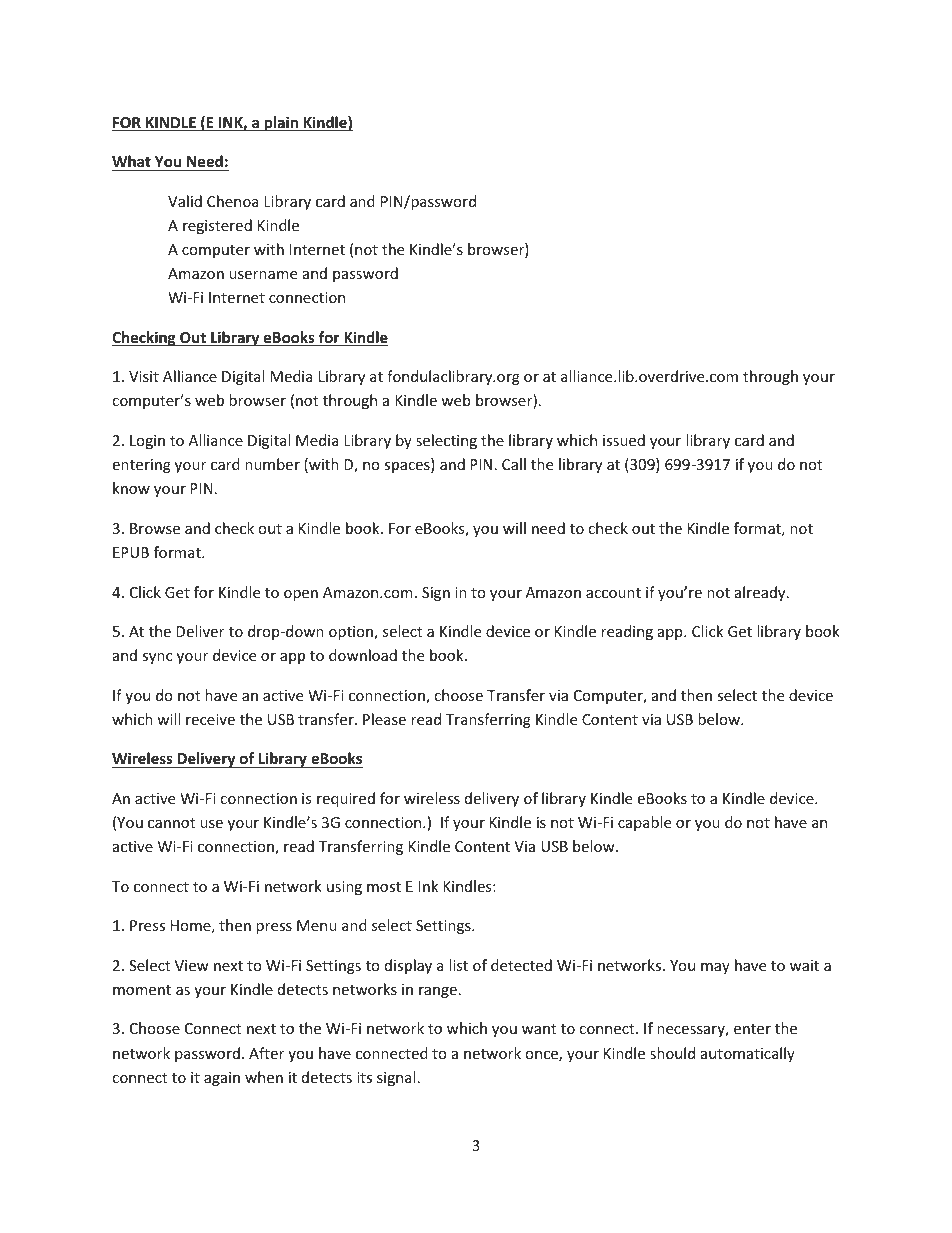 The height and width of the screenshot is (1233, 952). Describe the element at coordinates (233, 201) in the screenshot. I see `Chenoa` at that location.
